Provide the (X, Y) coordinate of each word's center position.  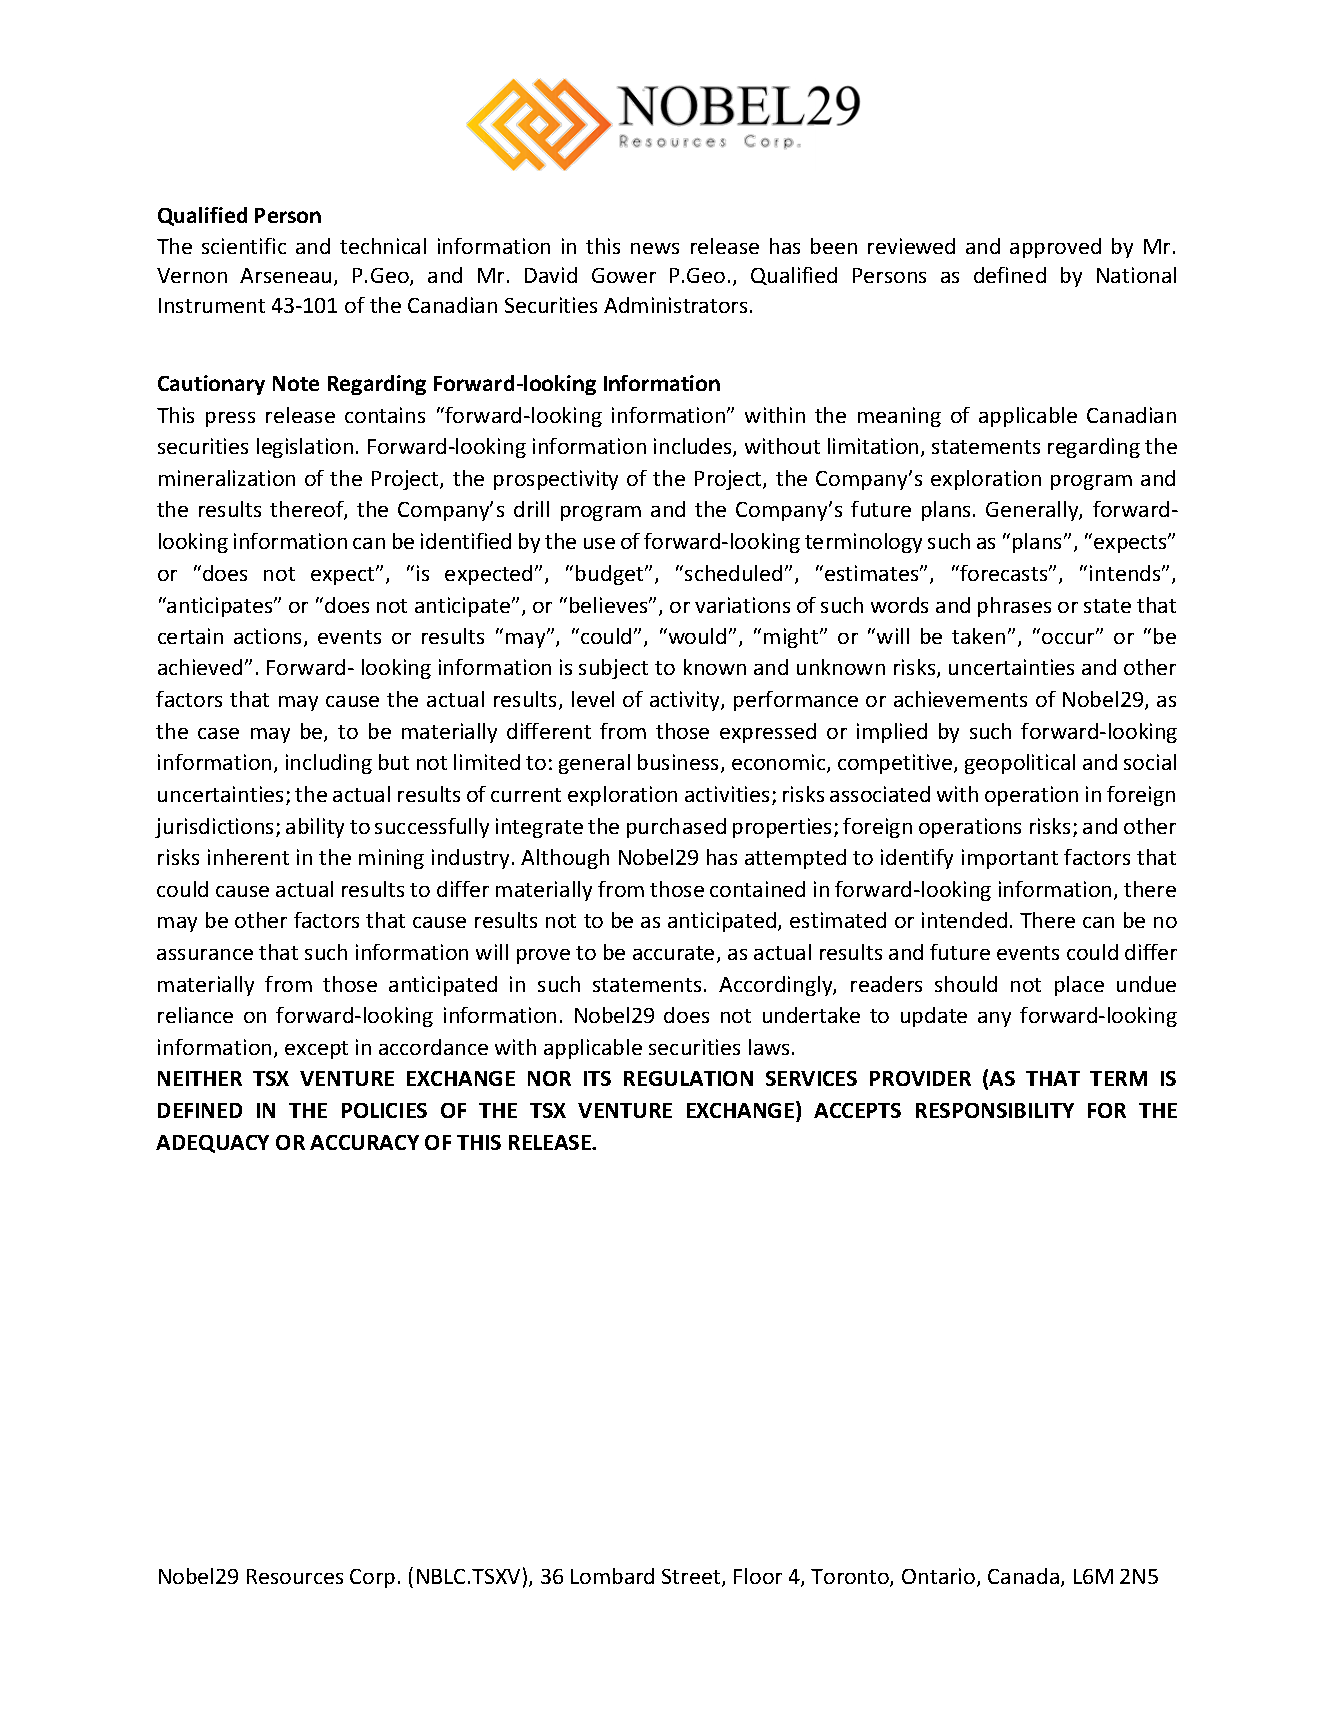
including (329, 764)
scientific (244, 246)
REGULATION (688, 1078)
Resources (295, 1576)
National (1136, 275)
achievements (960, 699)
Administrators (675, 305)
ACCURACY (364, 1142)
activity (686, 701)
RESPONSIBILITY (995, 1110)
